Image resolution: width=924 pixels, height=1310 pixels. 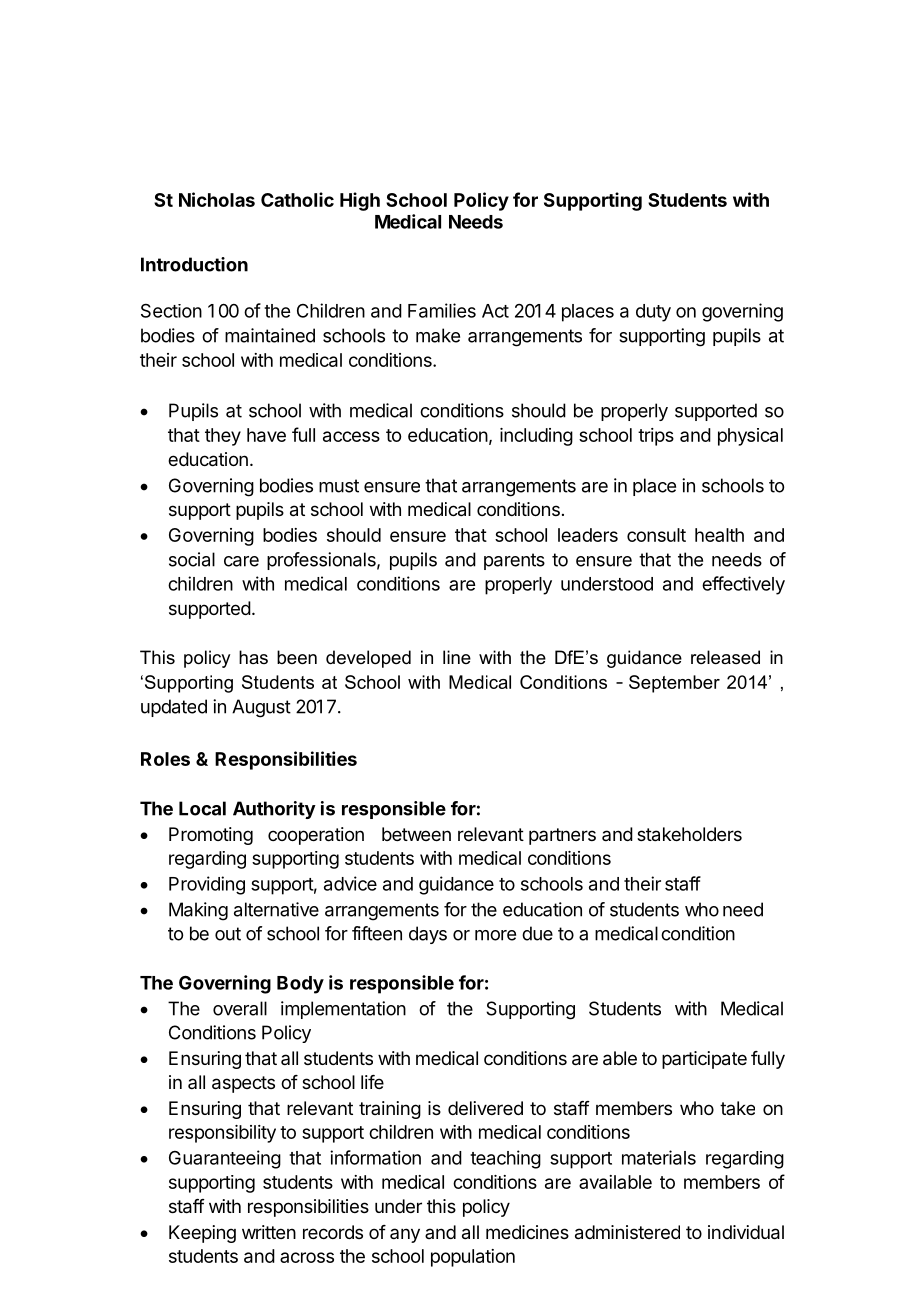 What do you see at coordinates (627, 1232) in the screenshot?
I see `administered` at bounding box center [627, 1232].
